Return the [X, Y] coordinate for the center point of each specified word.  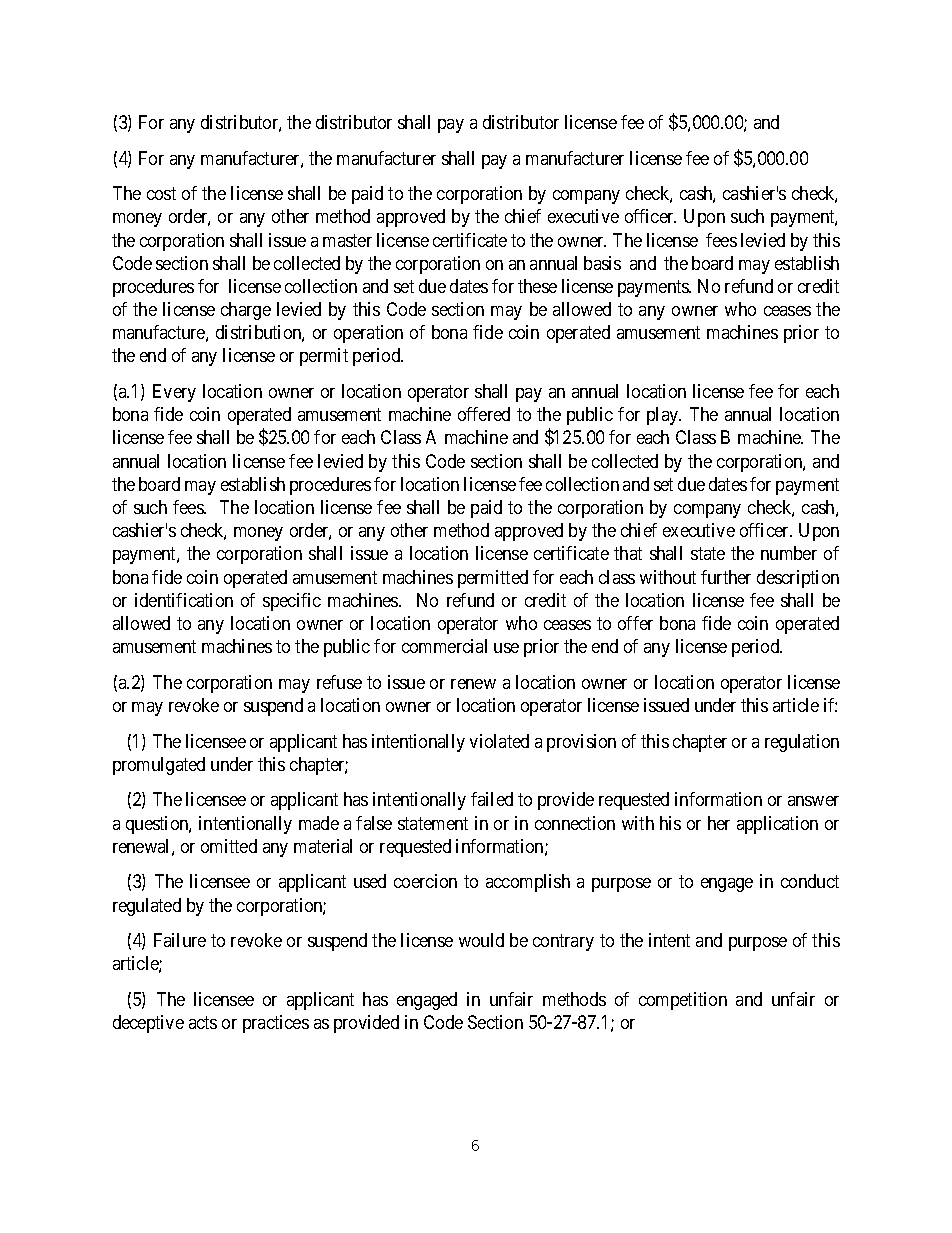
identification [184, 600]
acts [203, 1022]
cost [161, 193]
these [537, 286]
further [726, 577]
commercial [444, 646]
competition [683, 1001]
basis [602, 263]
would [481, 940]
